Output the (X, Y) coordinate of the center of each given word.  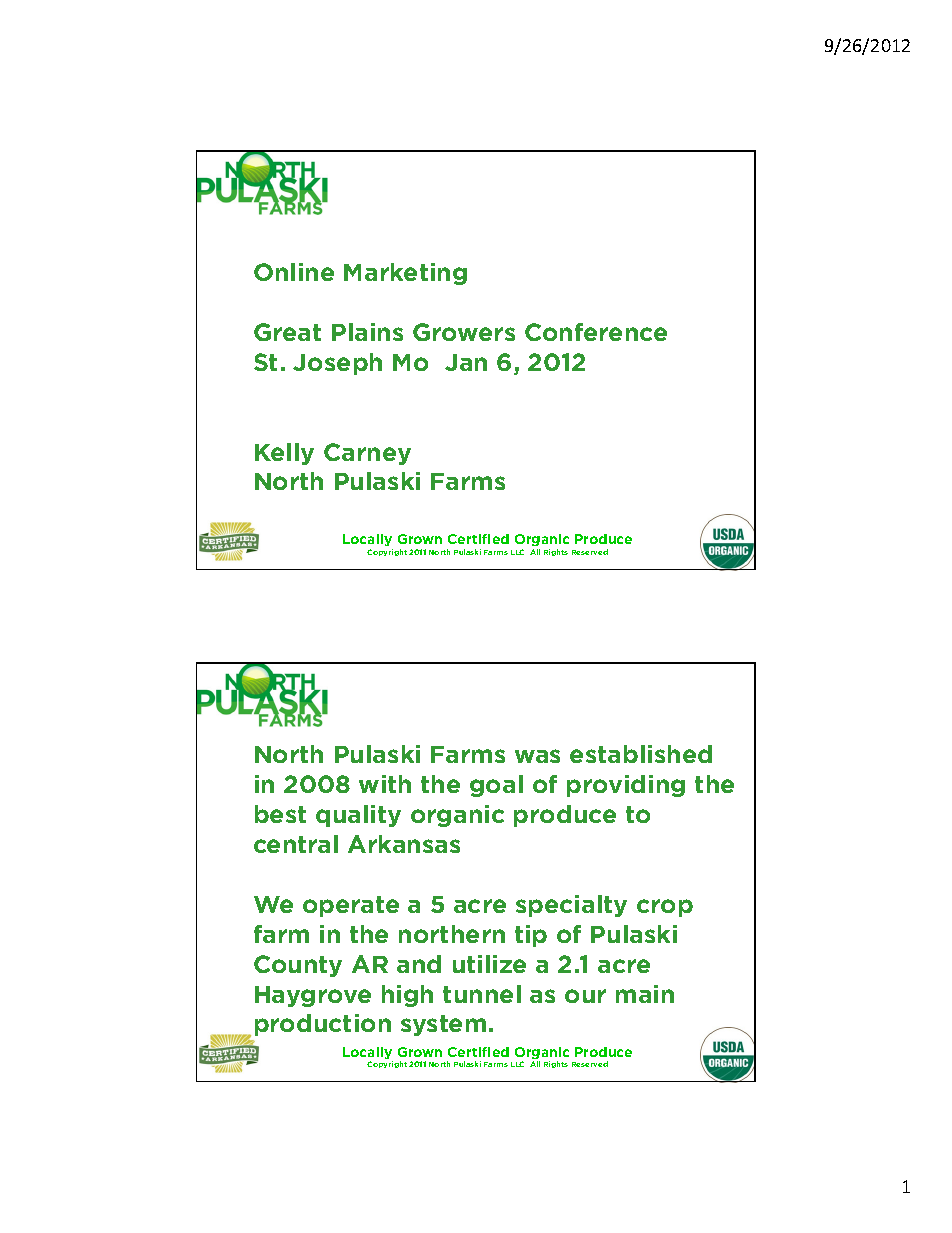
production (323, 1025)
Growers (464, 332)
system (443, 1025)
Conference (596, 332)
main (645, 994)
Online (294, 272)
